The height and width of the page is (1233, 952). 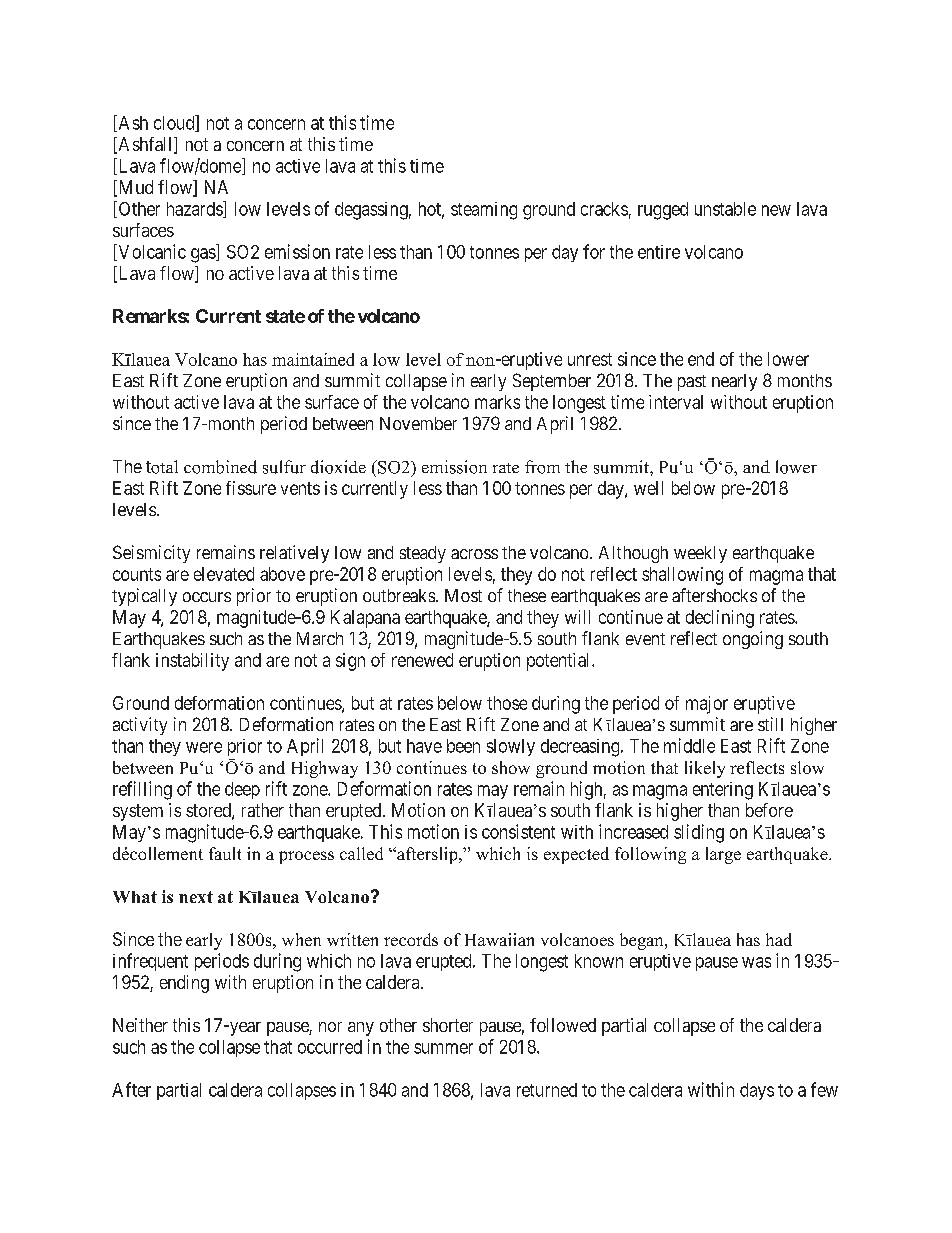 I want to click on days, so click(x=757, y=1091).
